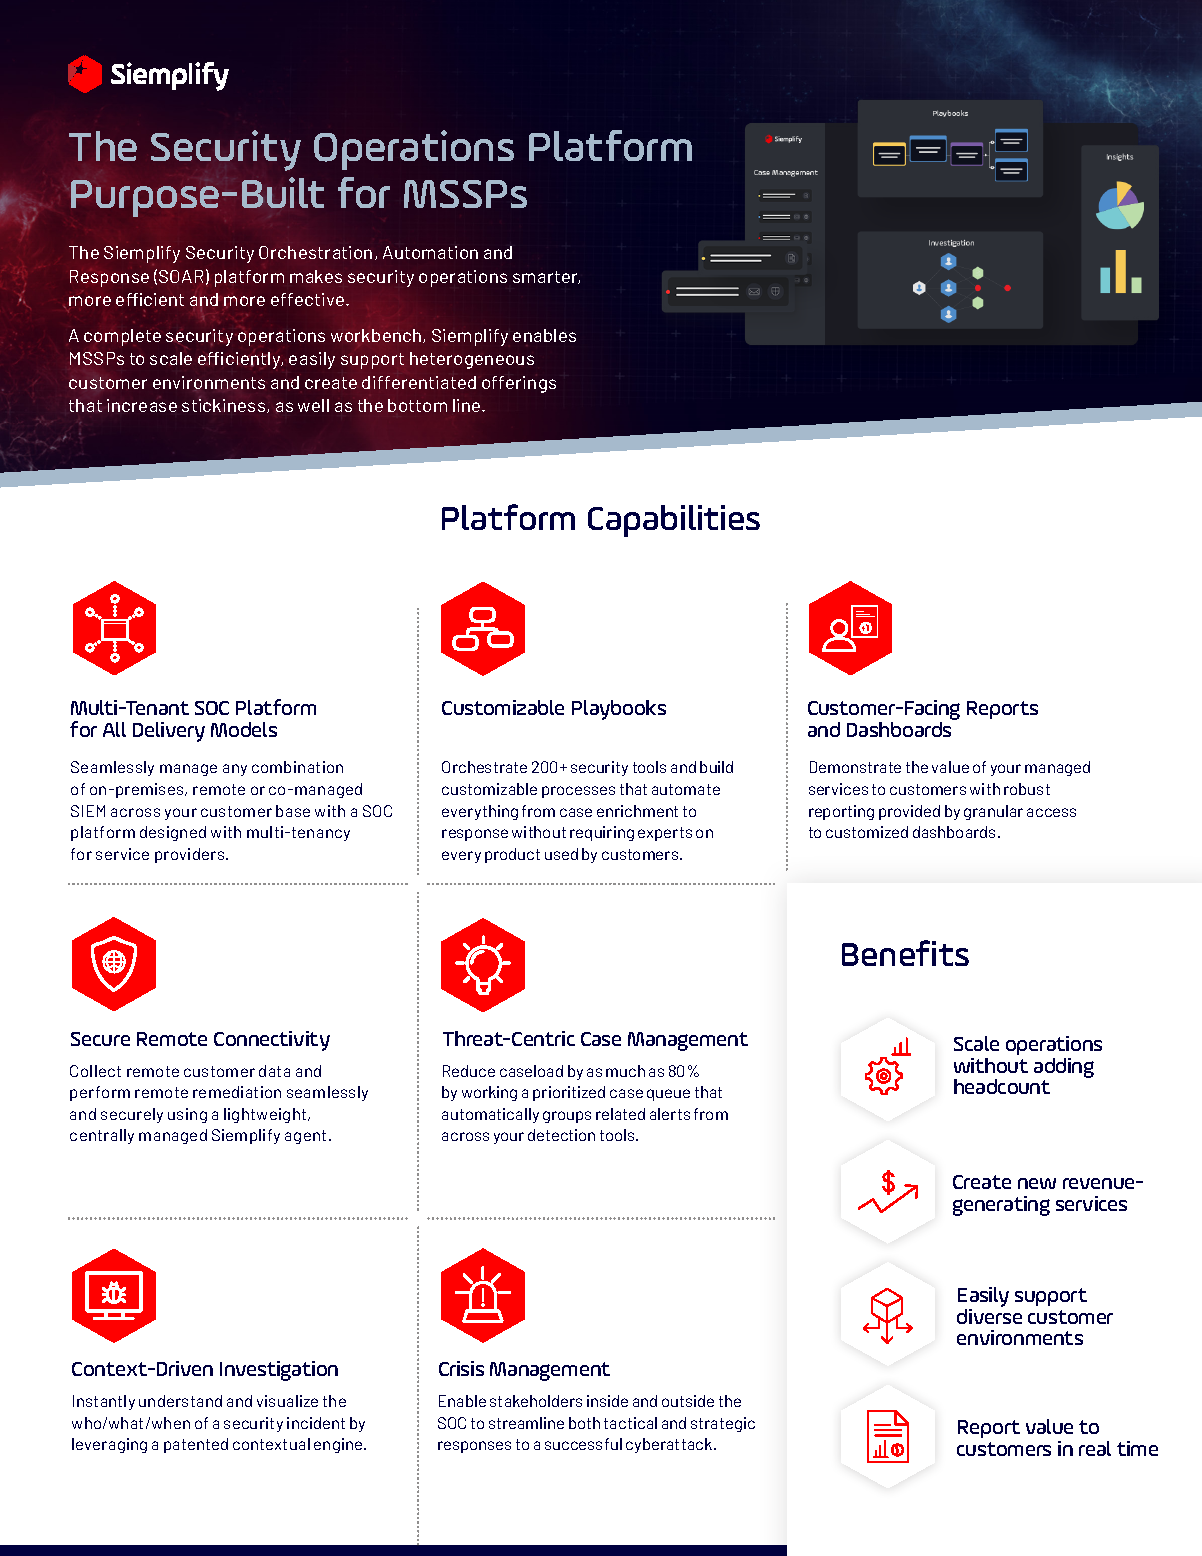  Describe the element at coordinates (993, 812) in the document. I see `granular` at that location.
